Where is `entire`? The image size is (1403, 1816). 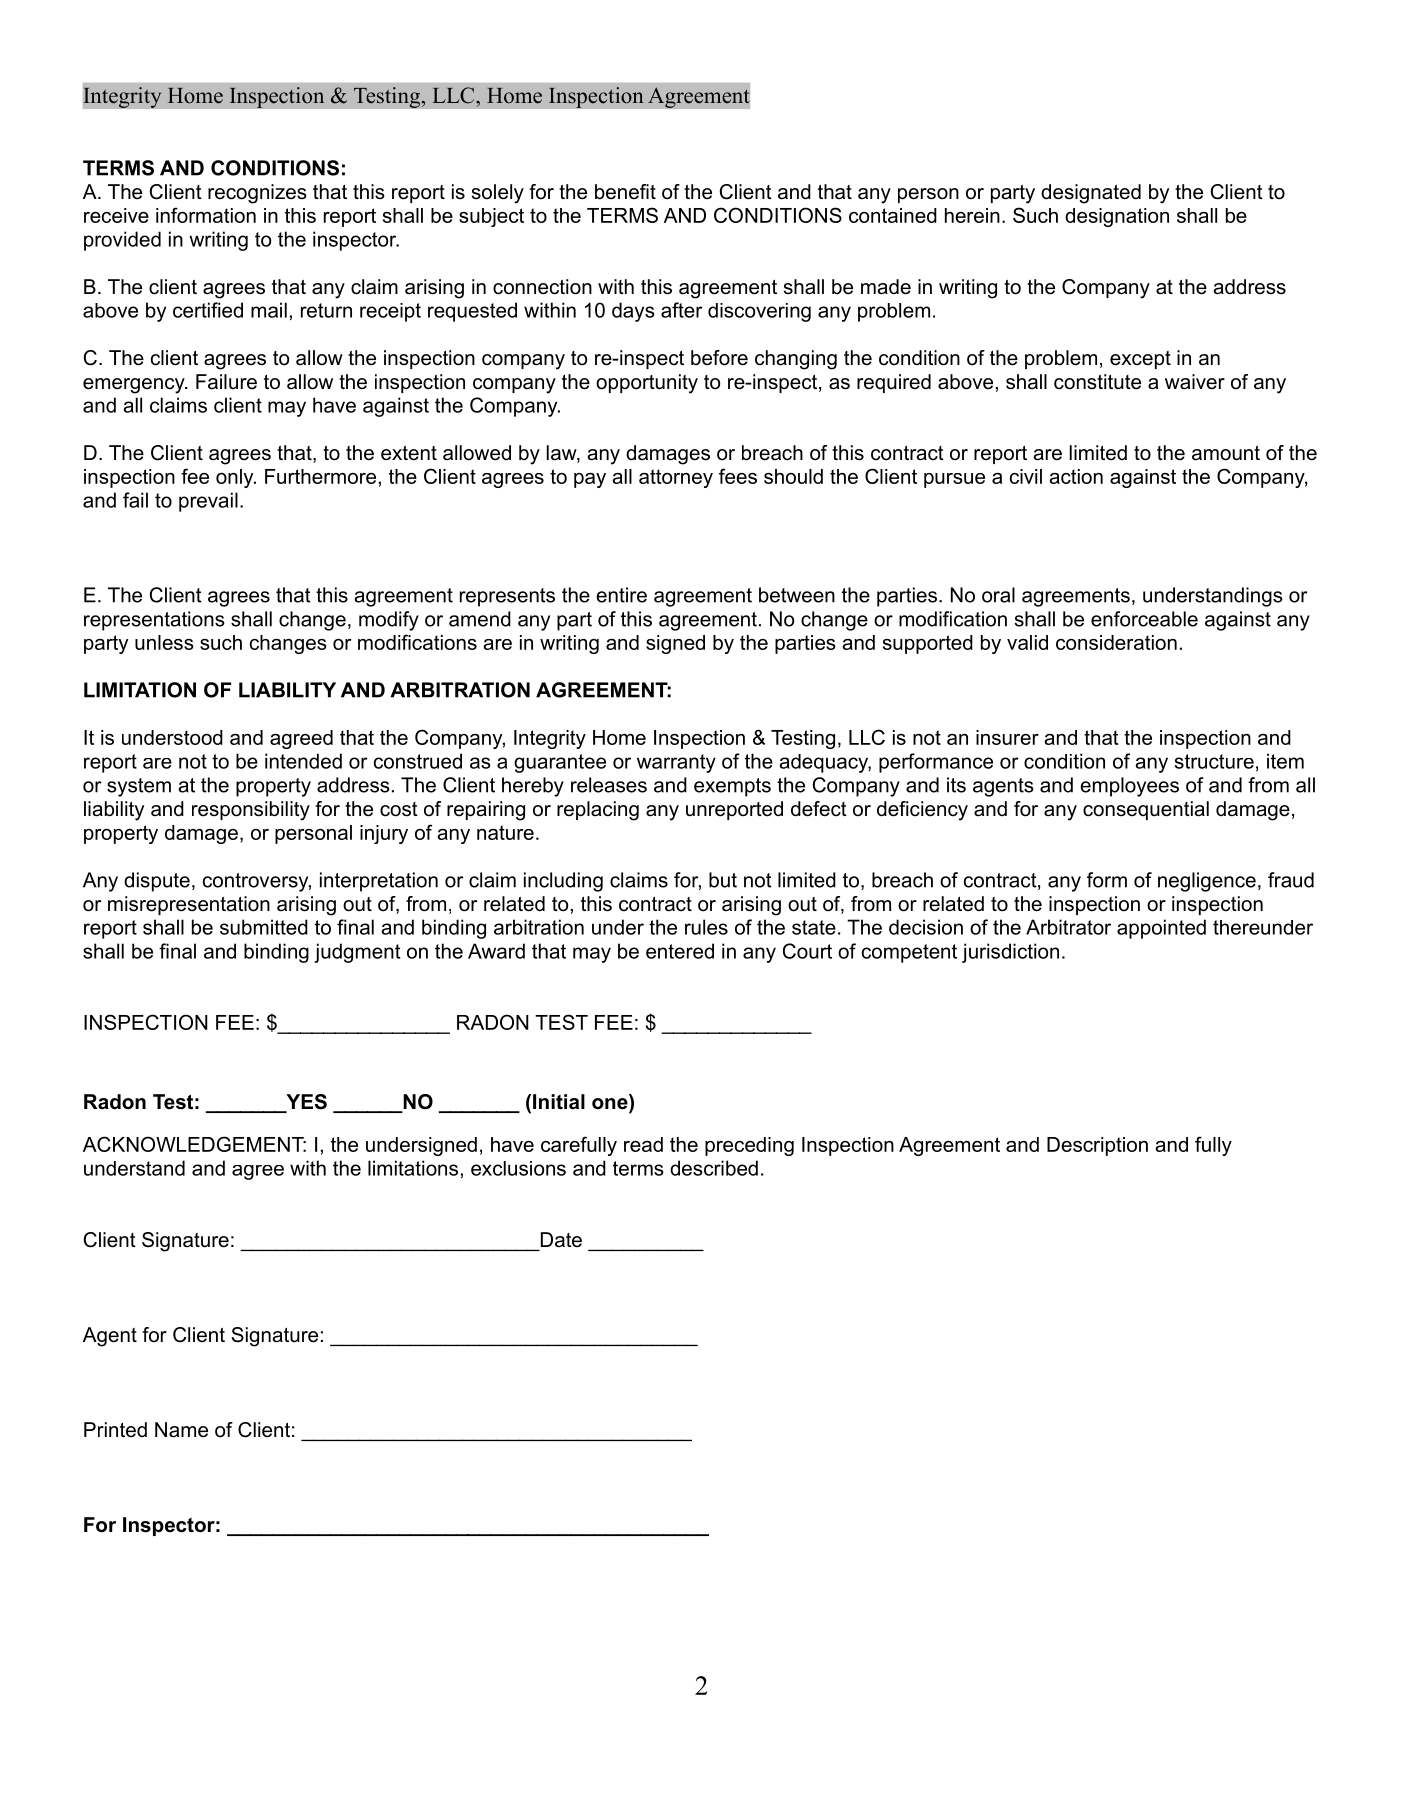
entire is located at coordinates (621, 595).
